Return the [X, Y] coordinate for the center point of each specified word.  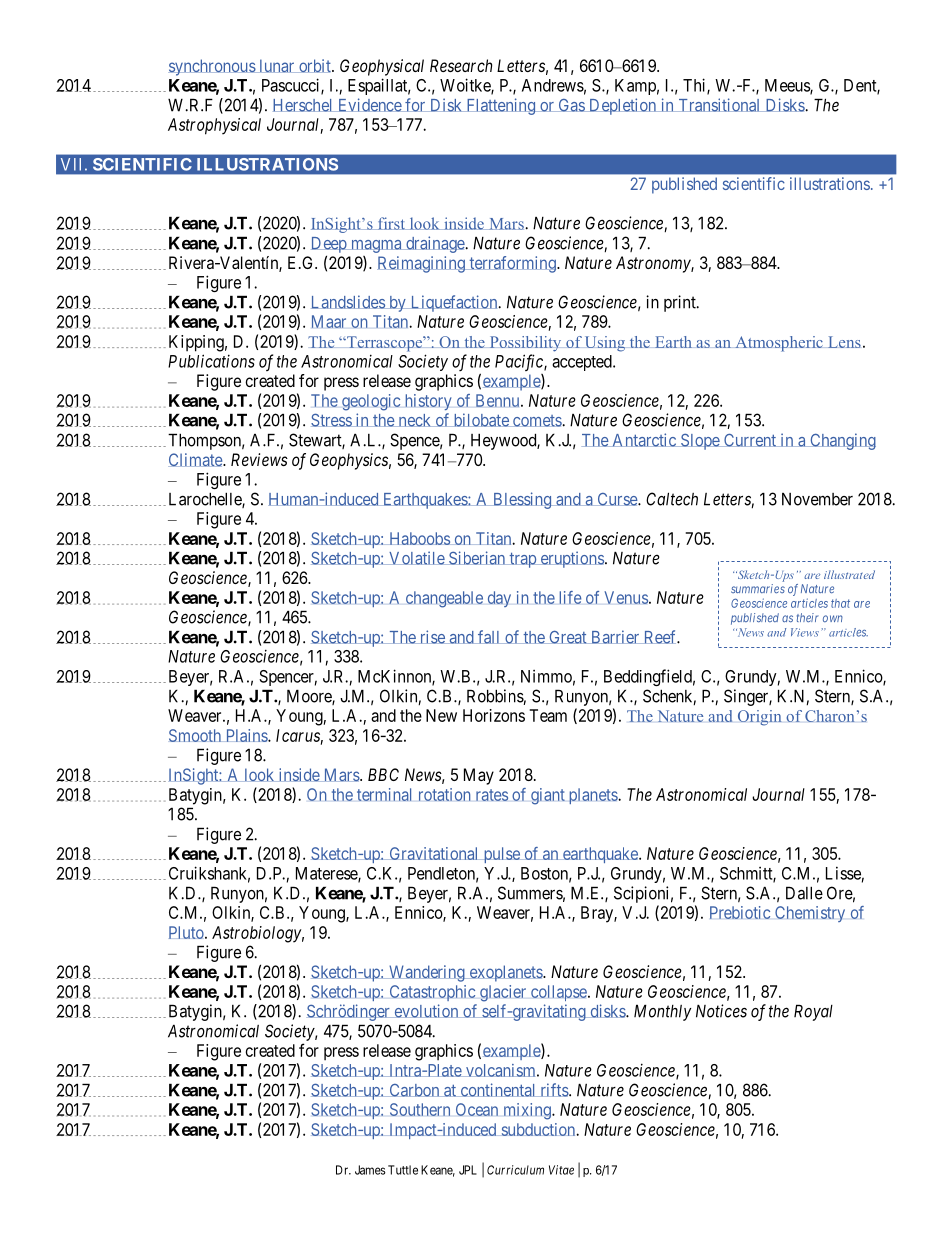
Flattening [500, 106]
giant [548, 796]
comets [537, 421]
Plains [246, 735]
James [370, 1170]
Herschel [304, 105]
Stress [332, 420]
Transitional [719, 105]
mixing [528, 1111]
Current [750, 440]
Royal [813, 1012]
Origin [760, 718]
